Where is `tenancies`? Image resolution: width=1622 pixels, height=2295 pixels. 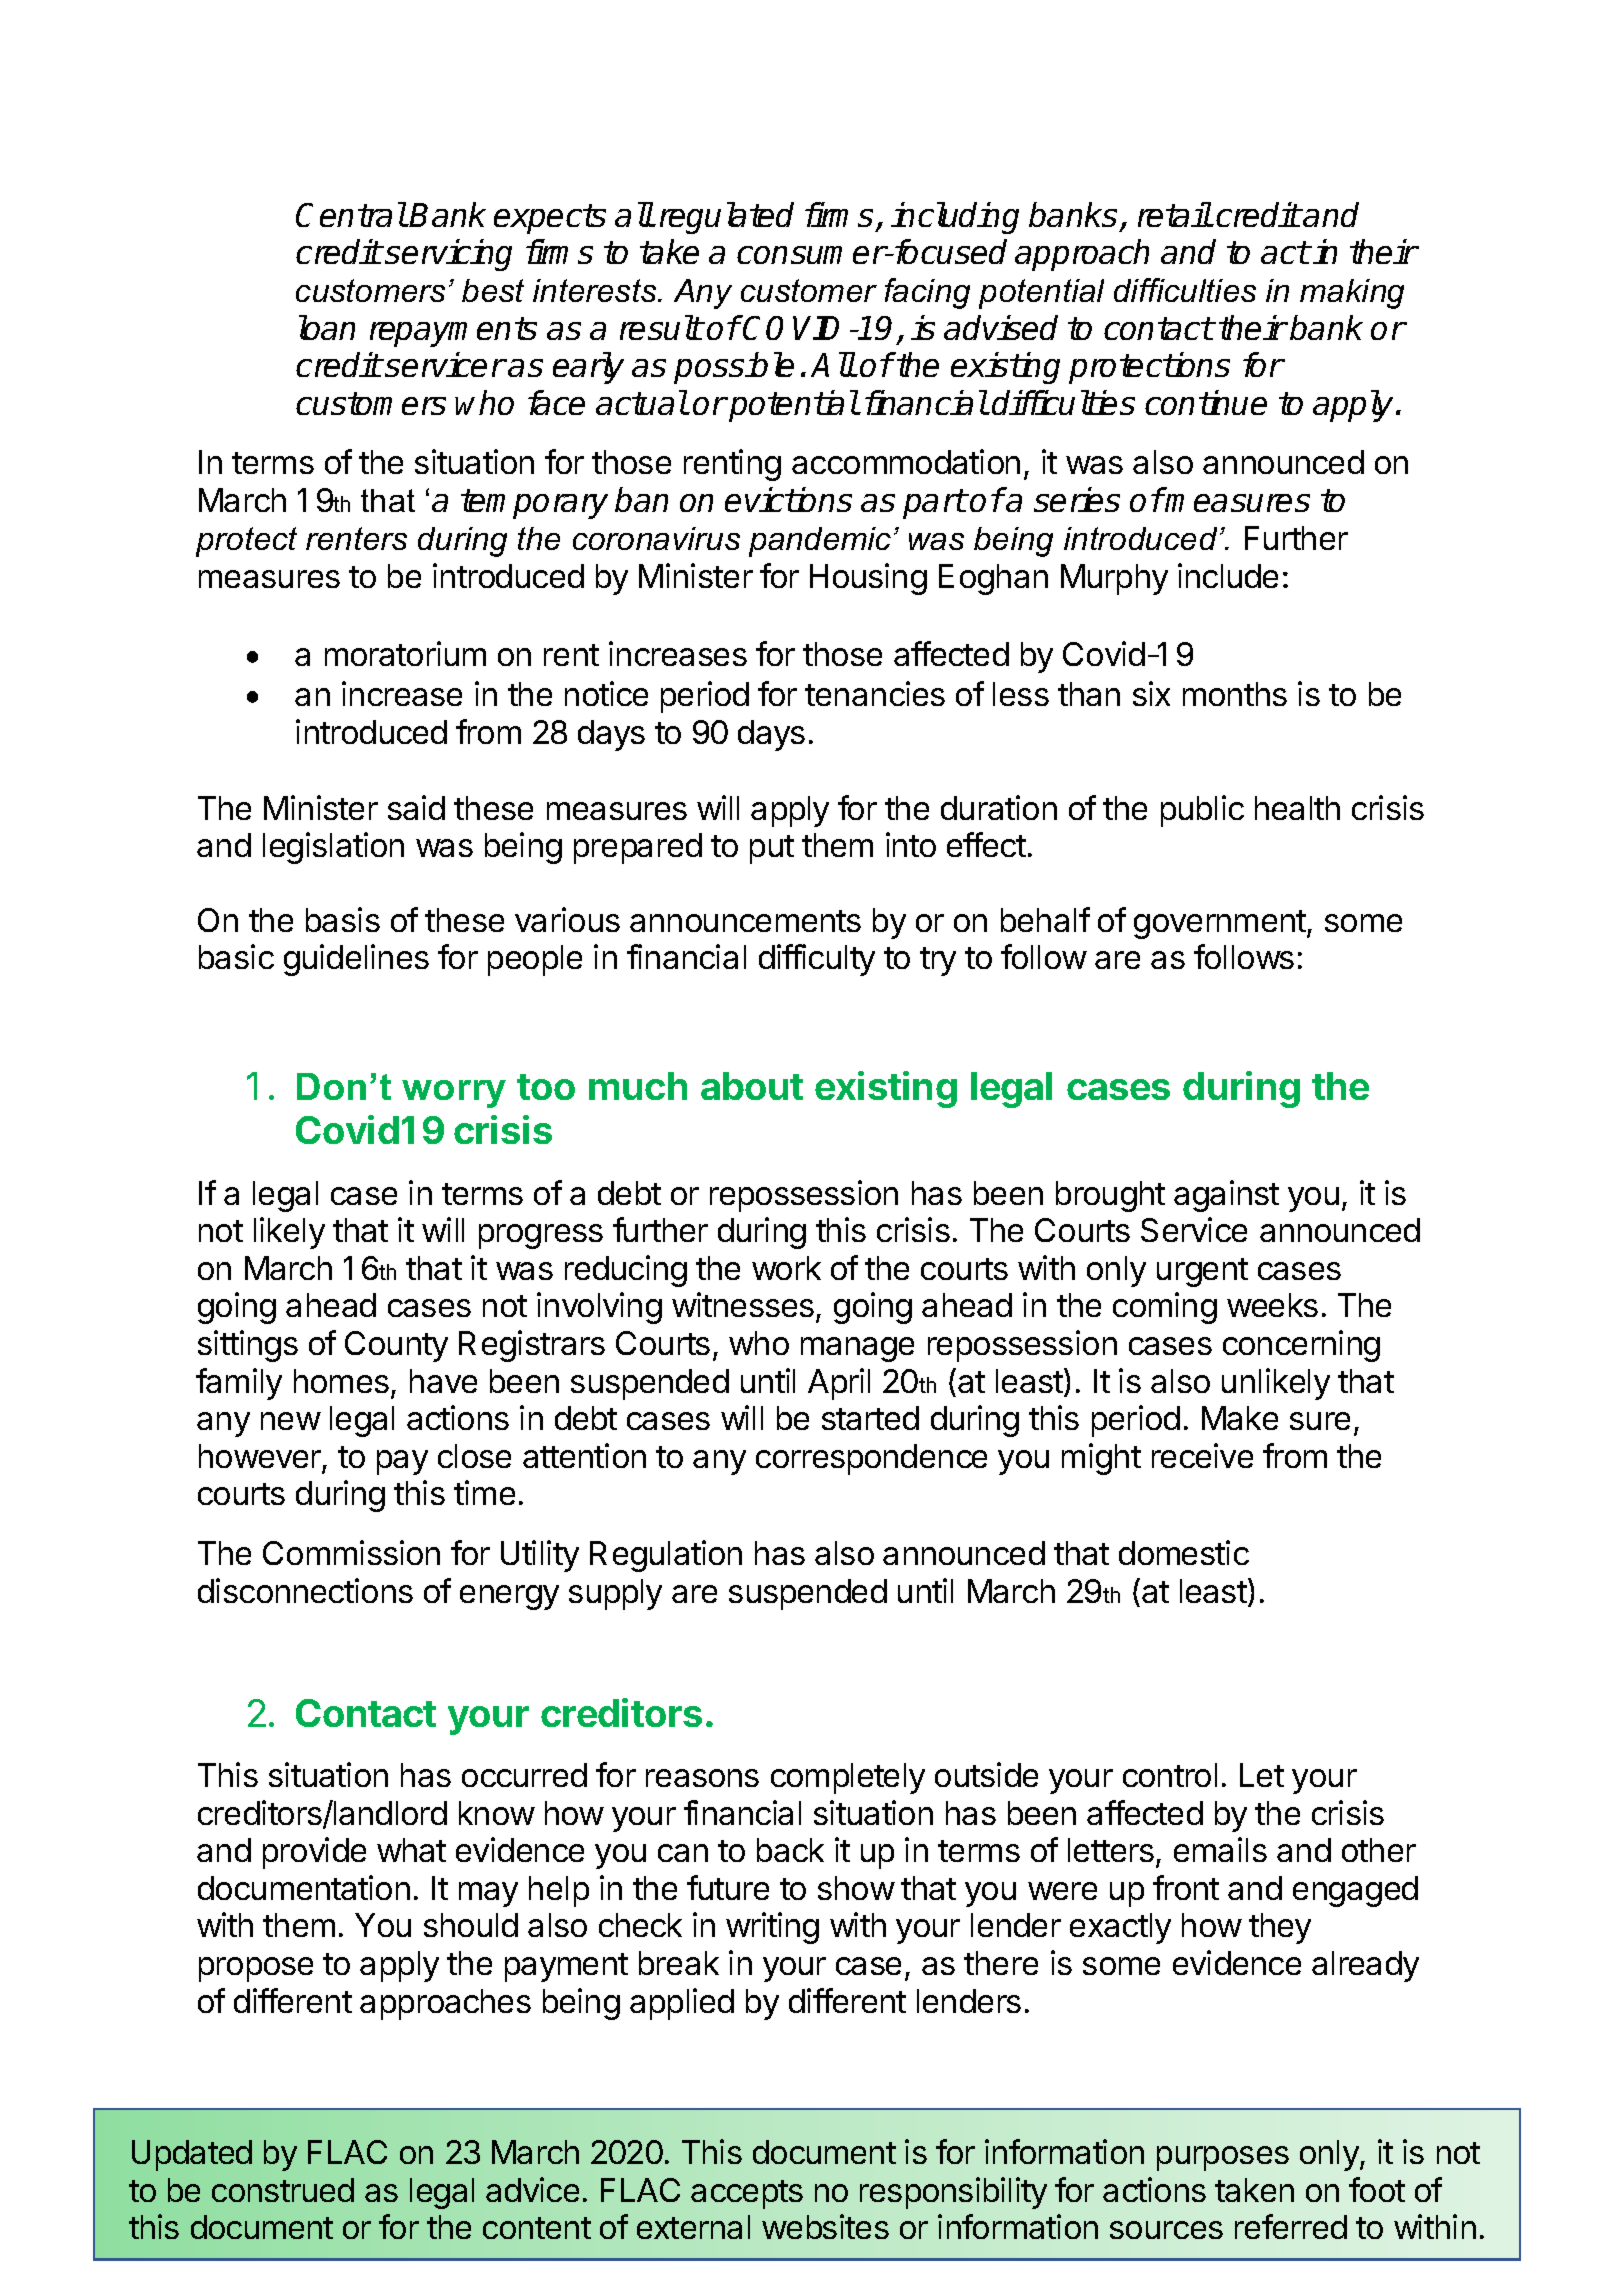
tenancies is located at coordinates (875, 693).
